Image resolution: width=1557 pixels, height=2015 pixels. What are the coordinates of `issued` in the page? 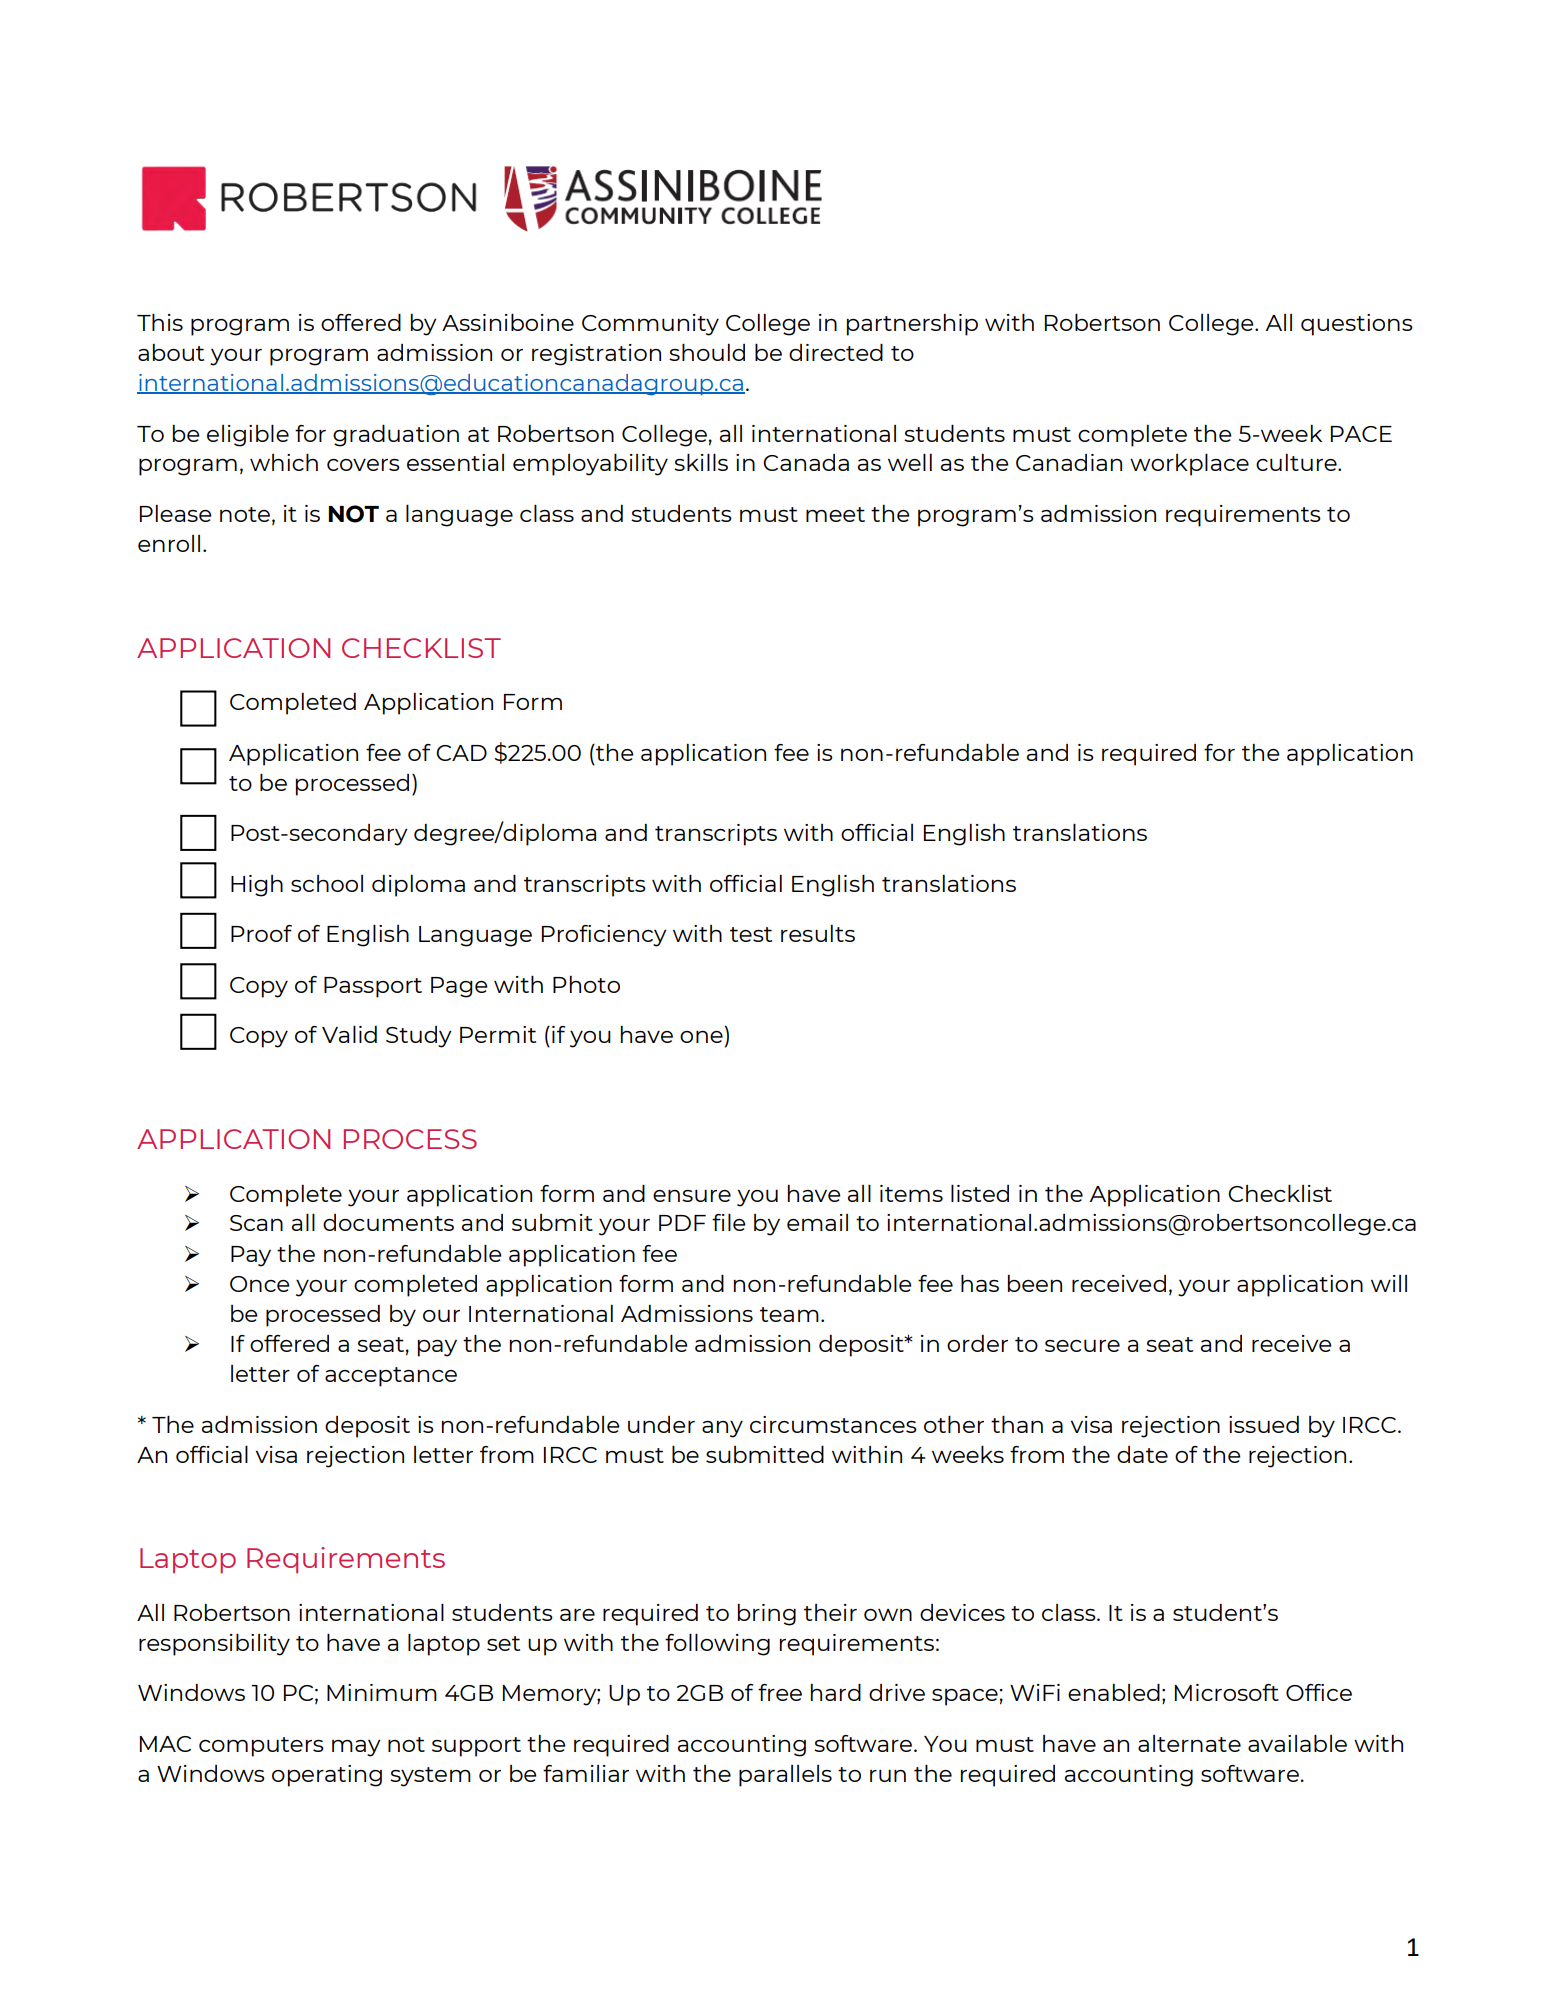 It's located at (1264, 1424).
